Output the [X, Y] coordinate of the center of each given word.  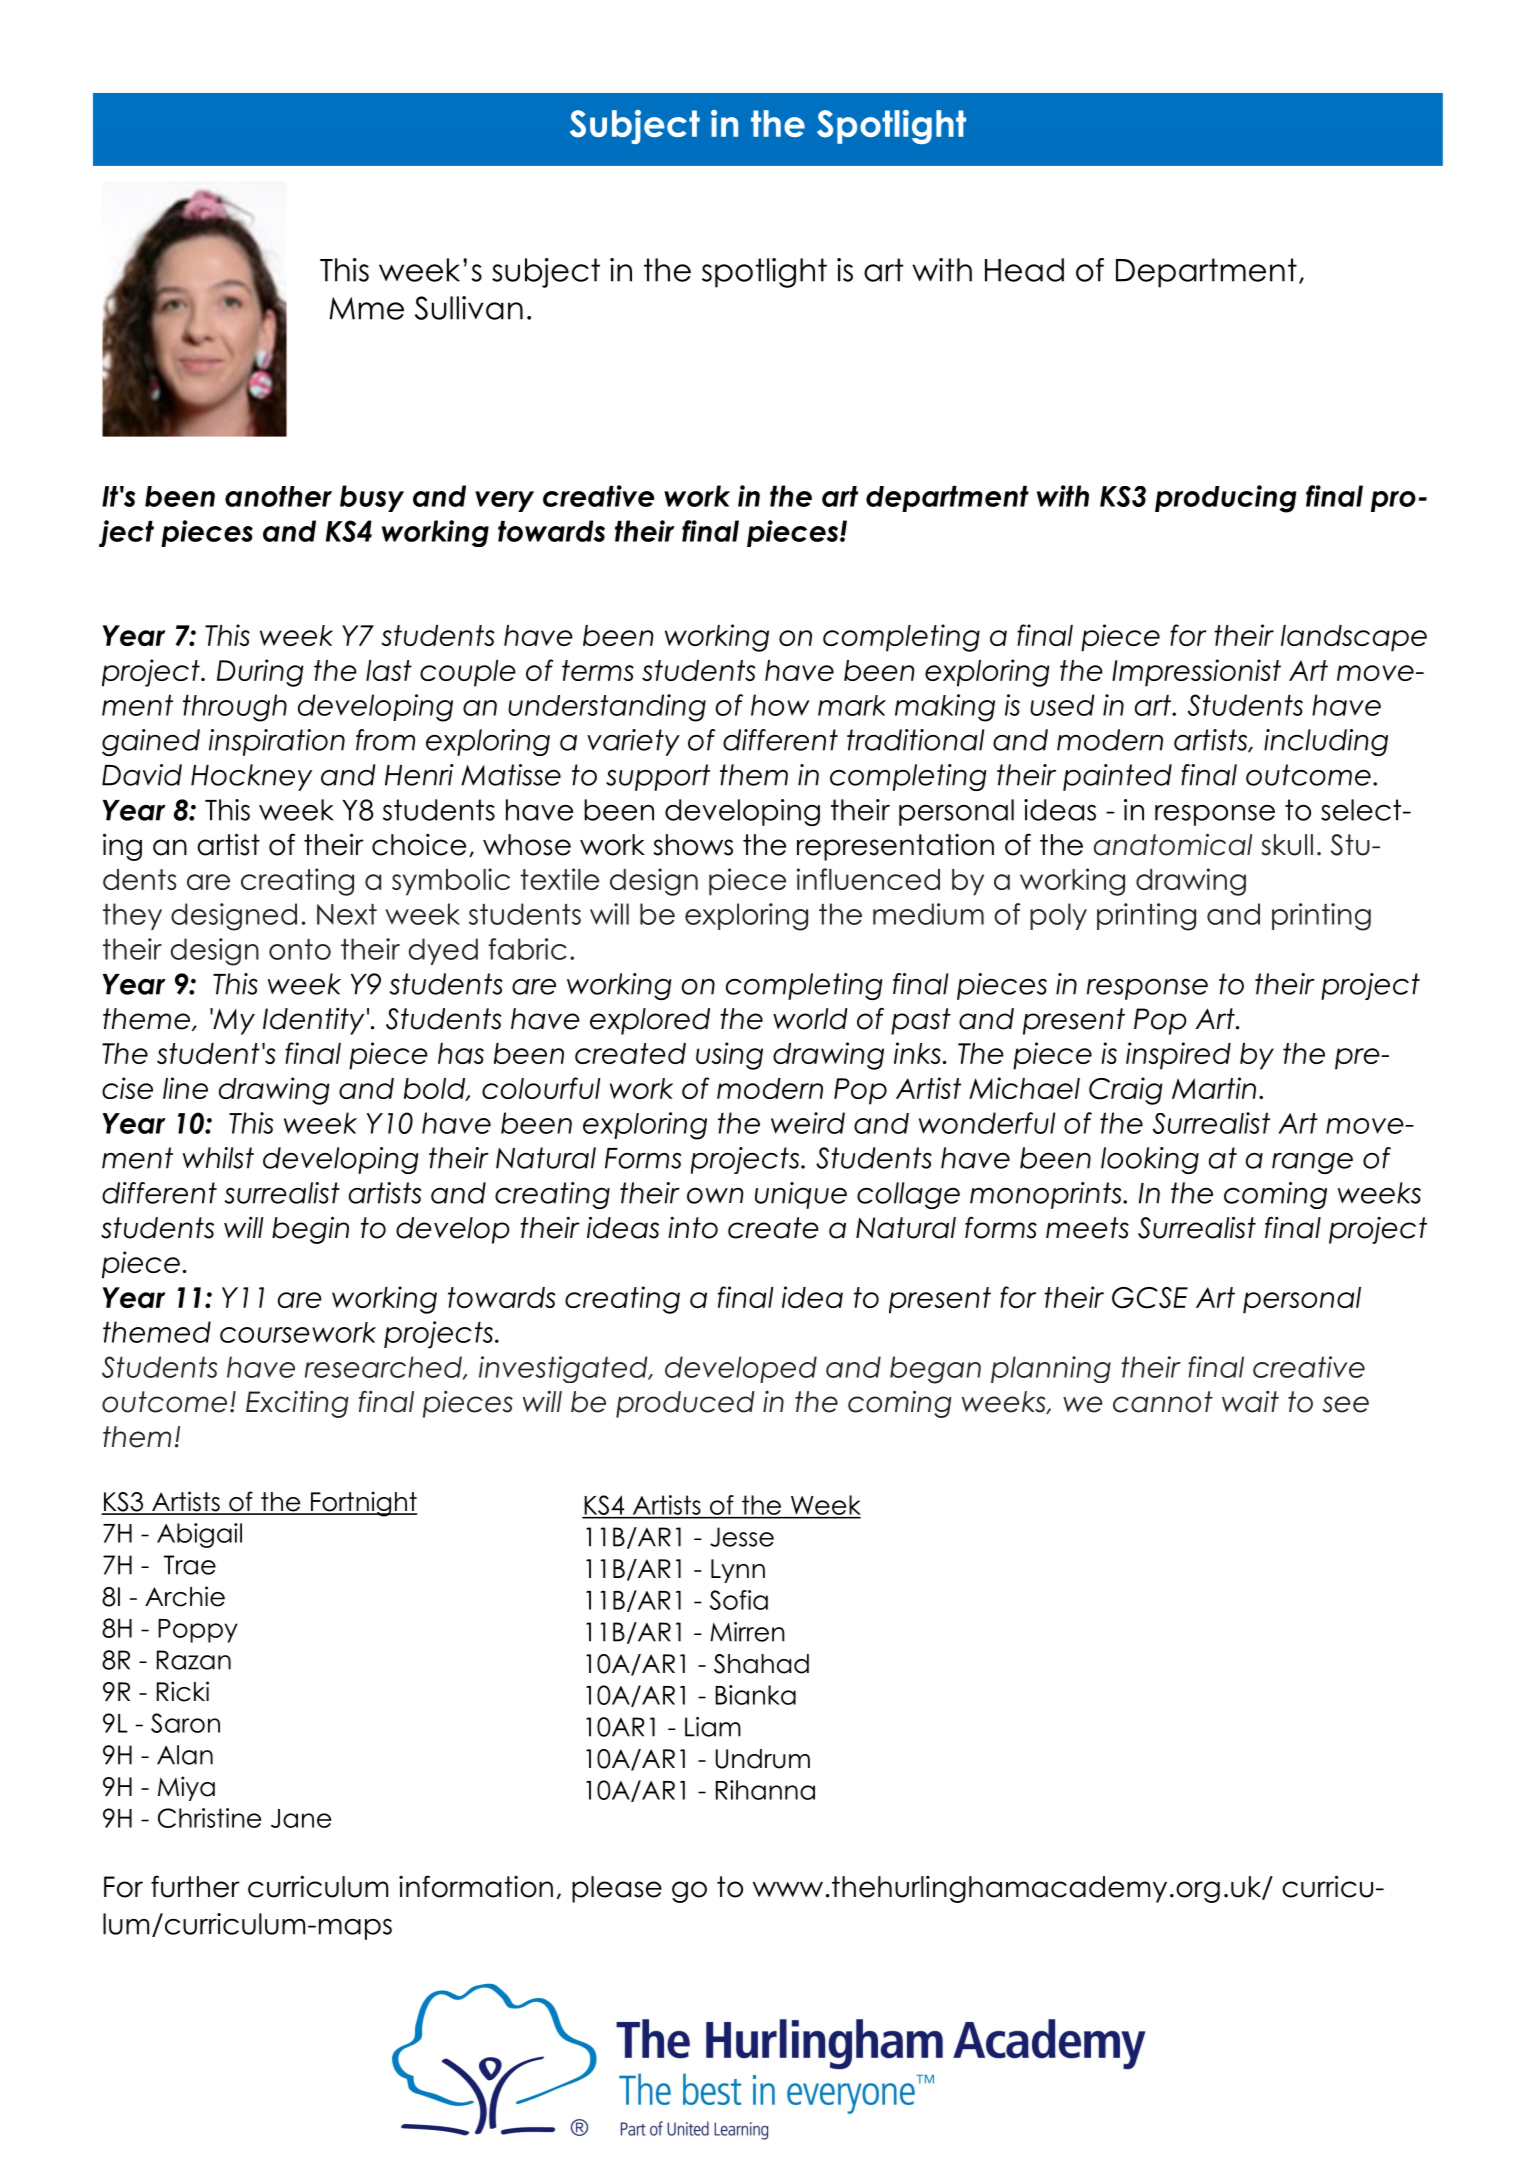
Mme [366, 308]
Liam [713, 1727]
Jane [301, 1818]
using [729, 1056]
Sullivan [469, 308]
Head [1024, 270]
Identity [313, 1021]
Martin [1214, 1088]
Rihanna [765, 1790]
